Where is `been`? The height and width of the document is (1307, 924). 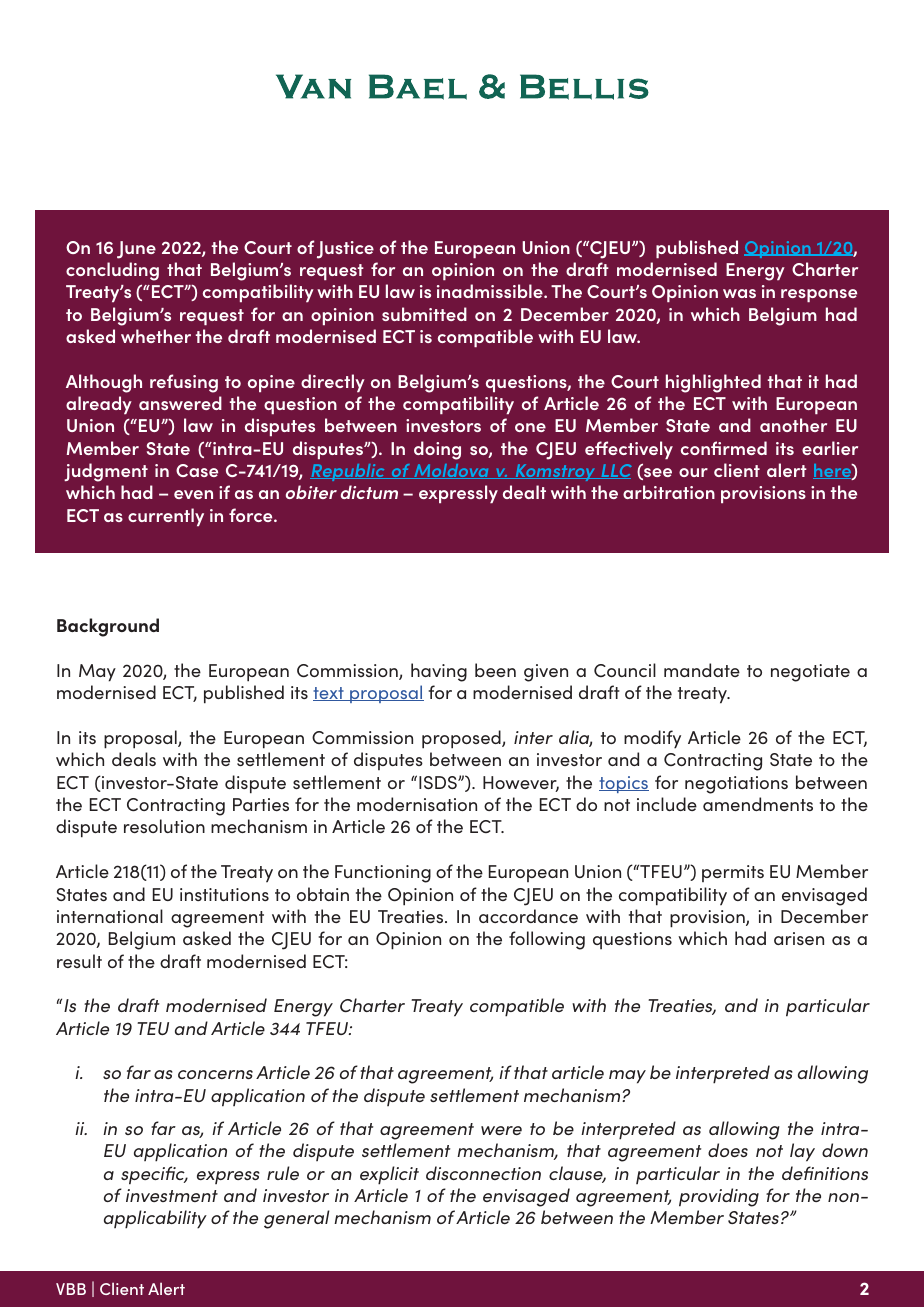
been is located at coordinates (495, 670).
